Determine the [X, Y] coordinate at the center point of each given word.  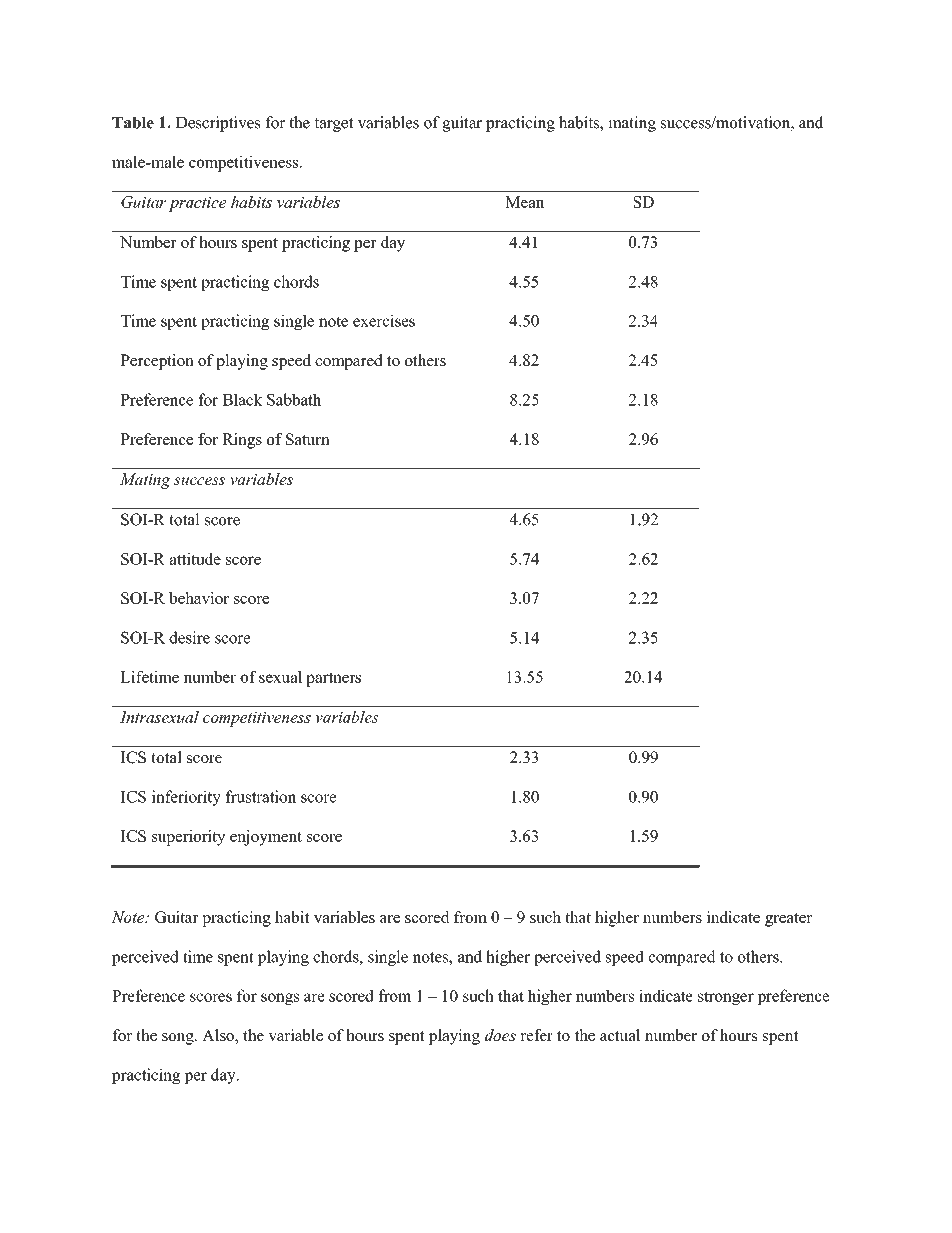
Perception [157, 362]
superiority [189, 838]
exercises [384, 320]
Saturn [308, 439]
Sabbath [294, 399]
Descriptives [218, 124]
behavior [199, 598]
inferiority [186, 798]
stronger [726, 998]
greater [788, 919]
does [500, 1035]
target [334, 125]
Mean [524, 202]
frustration [260, 796]
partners [333, 679]
